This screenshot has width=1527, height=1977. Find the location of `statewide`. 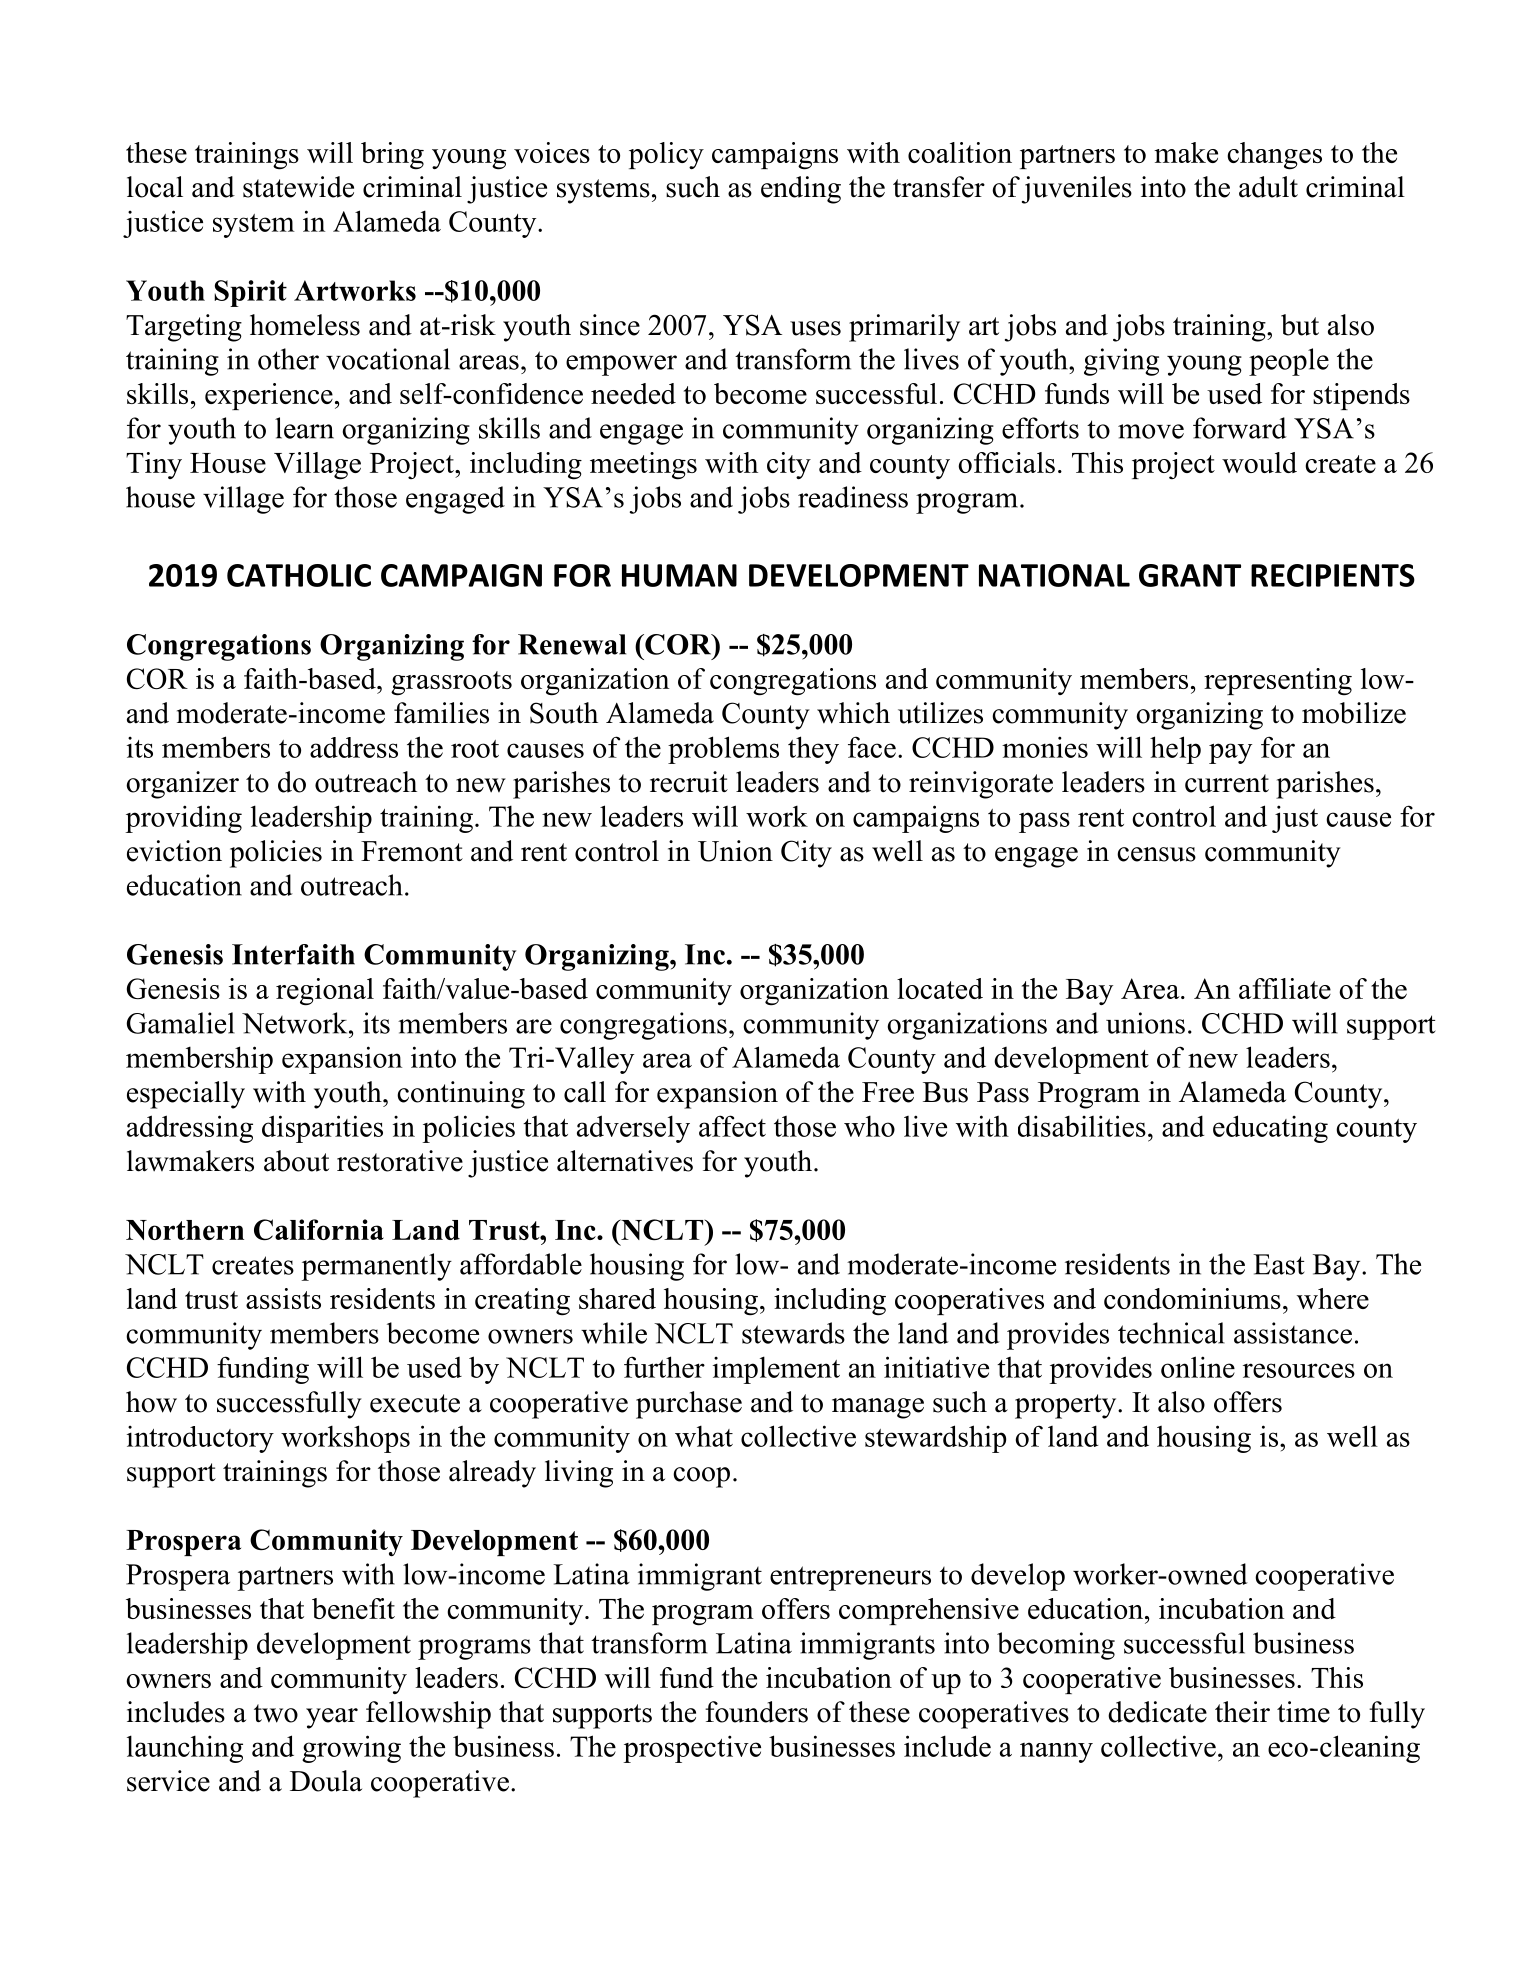

statewide is located at coordinates (298, 187).
